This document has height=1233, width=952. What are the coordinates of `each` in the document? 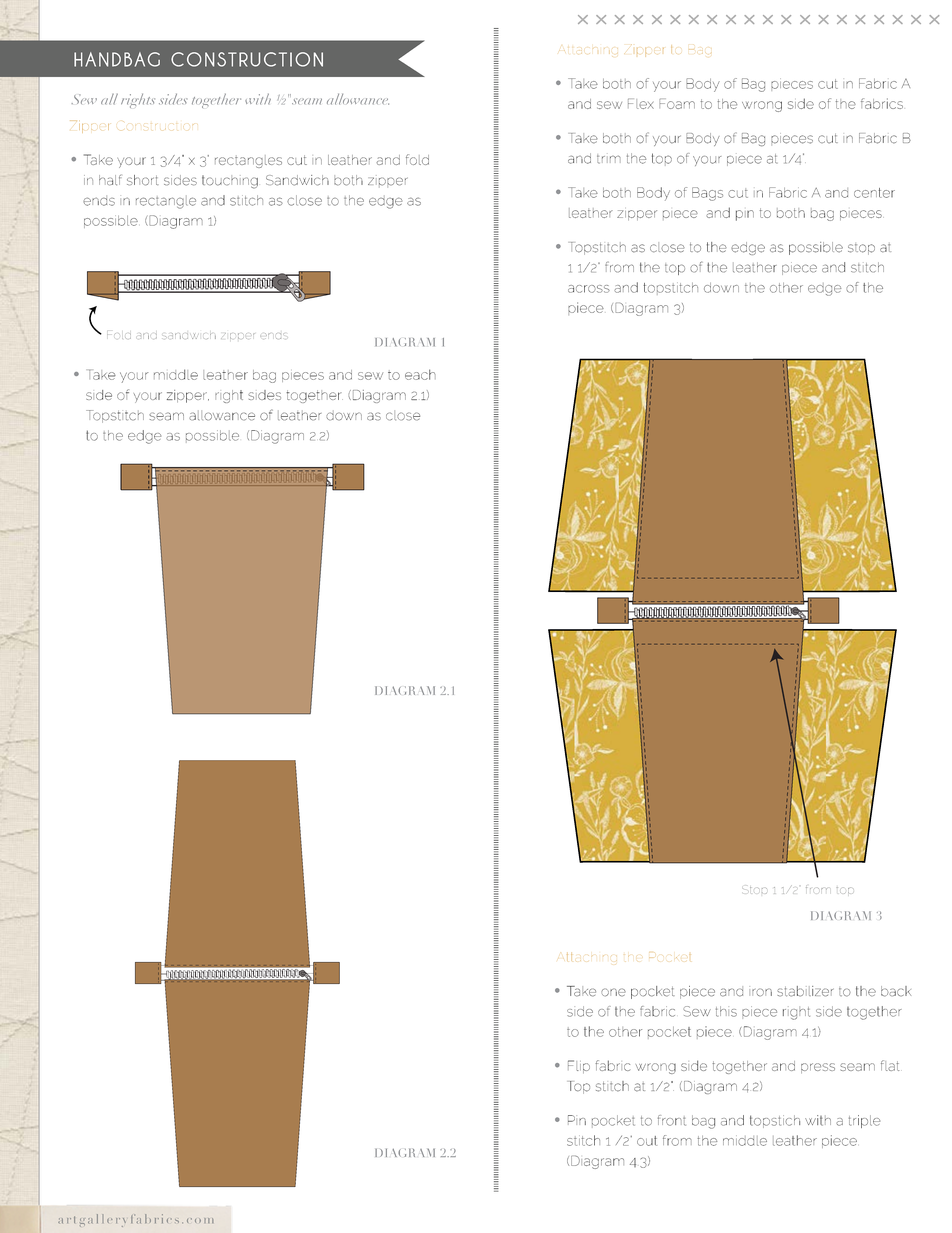 It's located at (420, 374).
